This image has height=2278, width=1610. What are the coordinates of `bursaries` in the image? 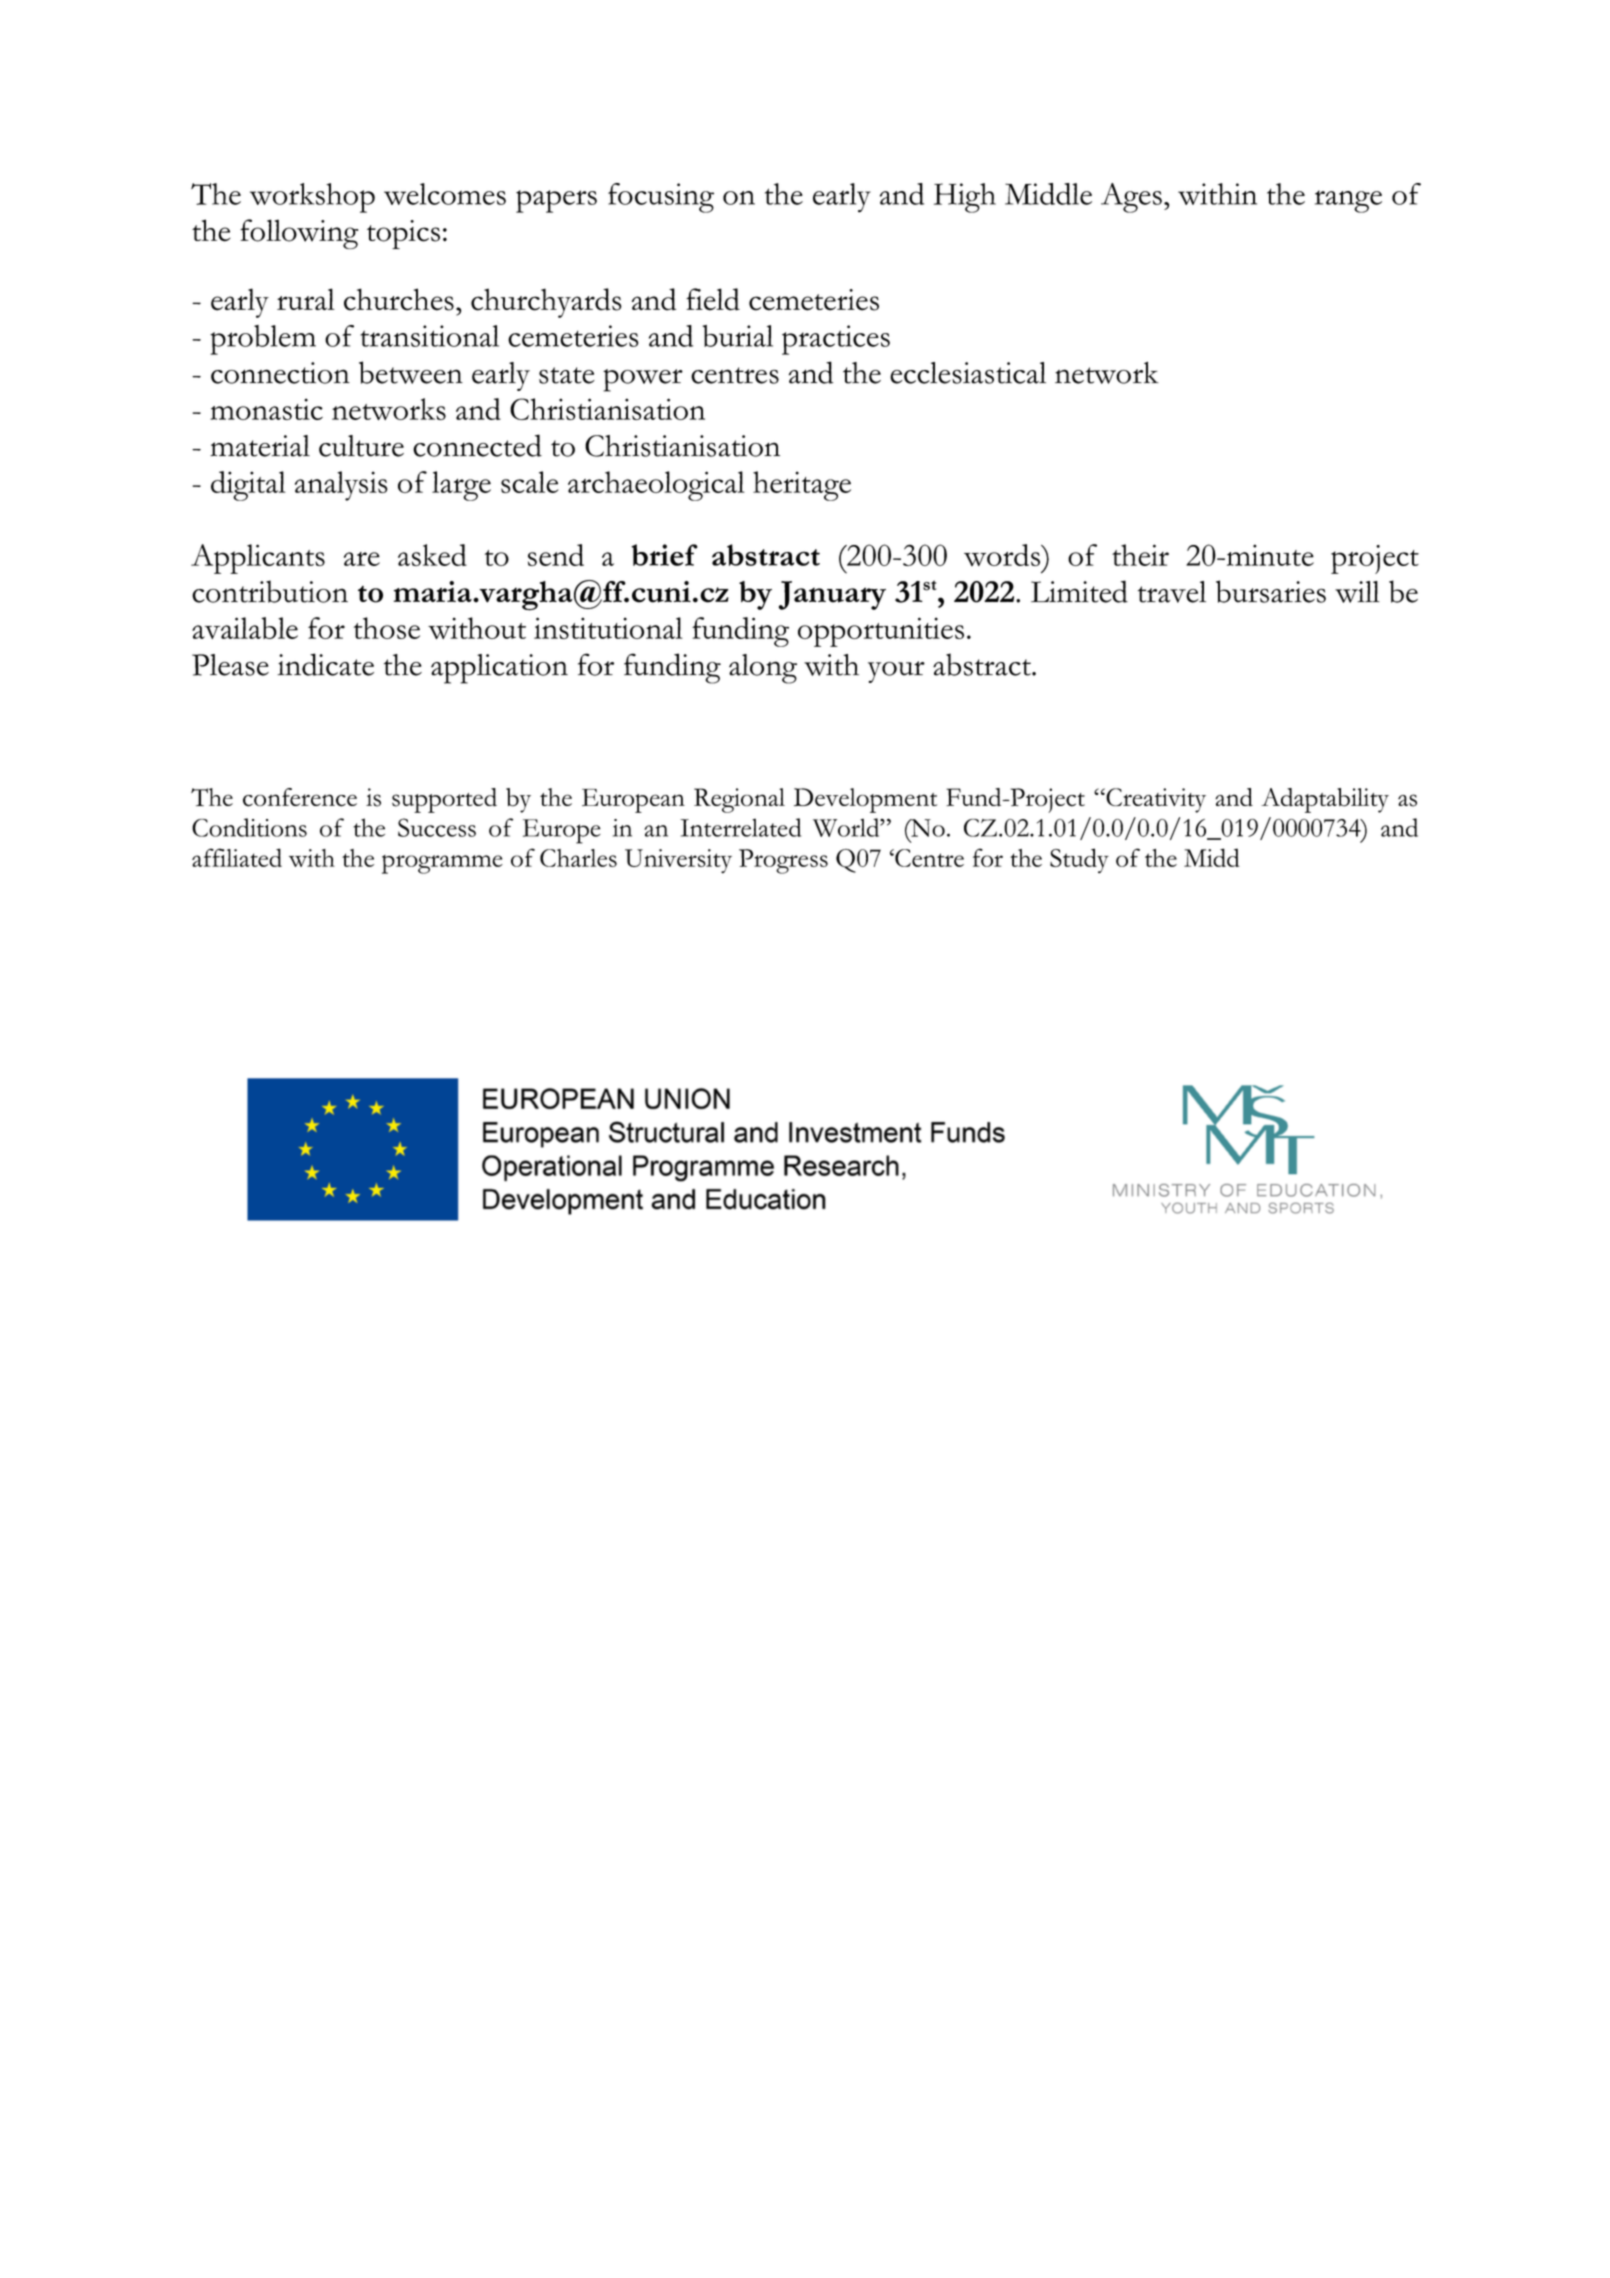 It's located at (1271, 591).
